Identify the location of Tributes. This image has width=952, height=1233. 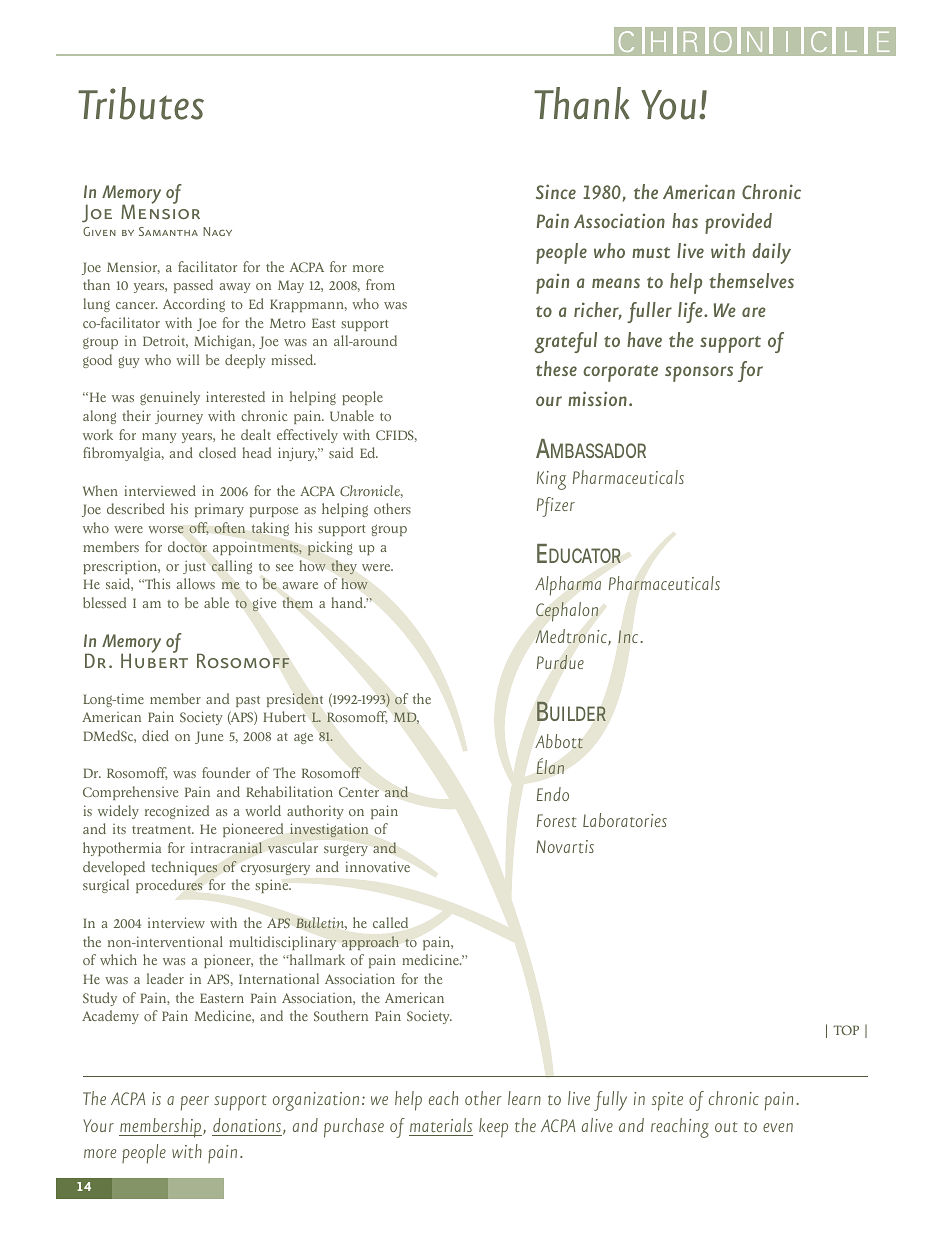
(141, 103).
